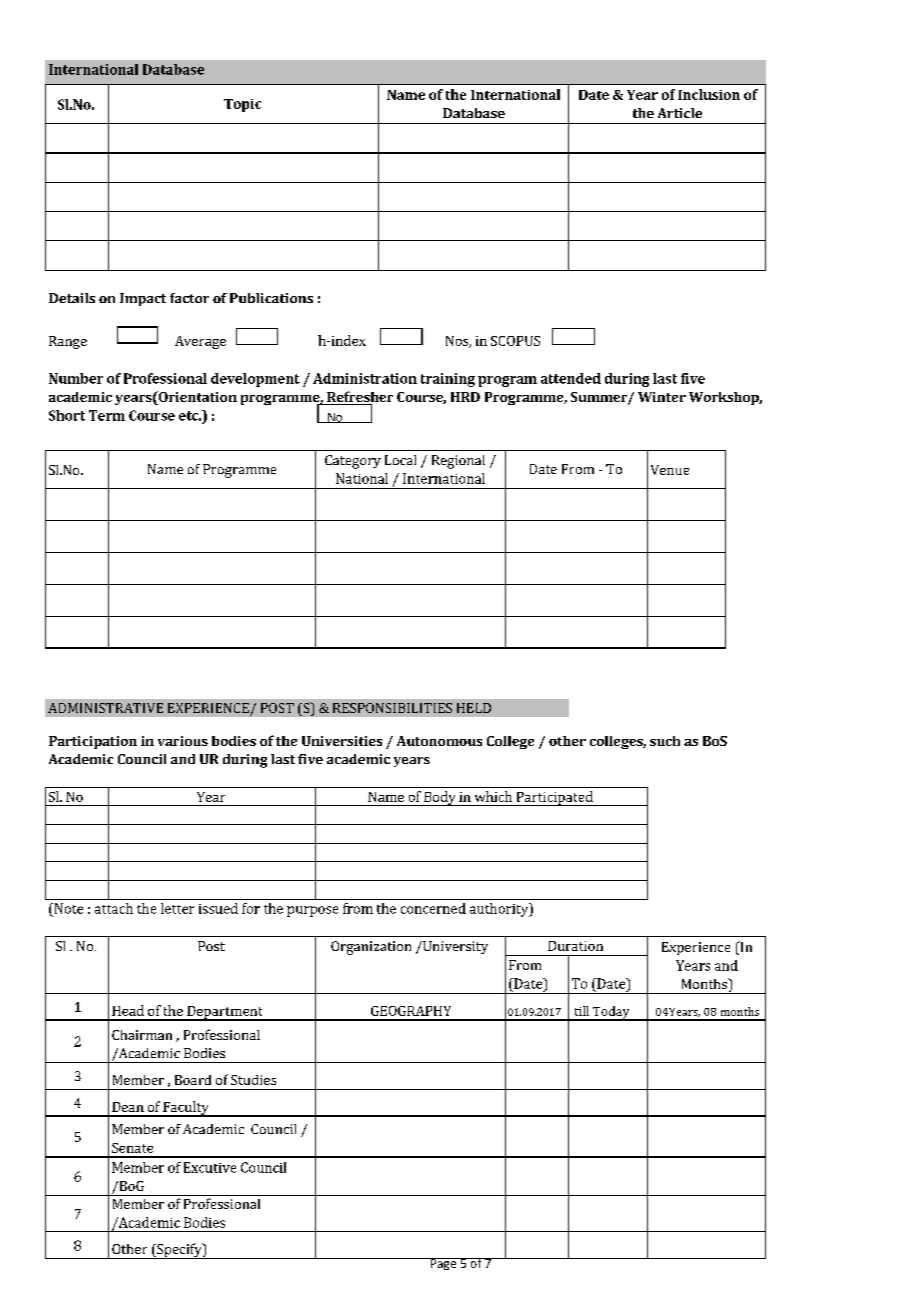 This screenshot has width=924, height=1308. I want to click on Publications, so click(271, 298).
